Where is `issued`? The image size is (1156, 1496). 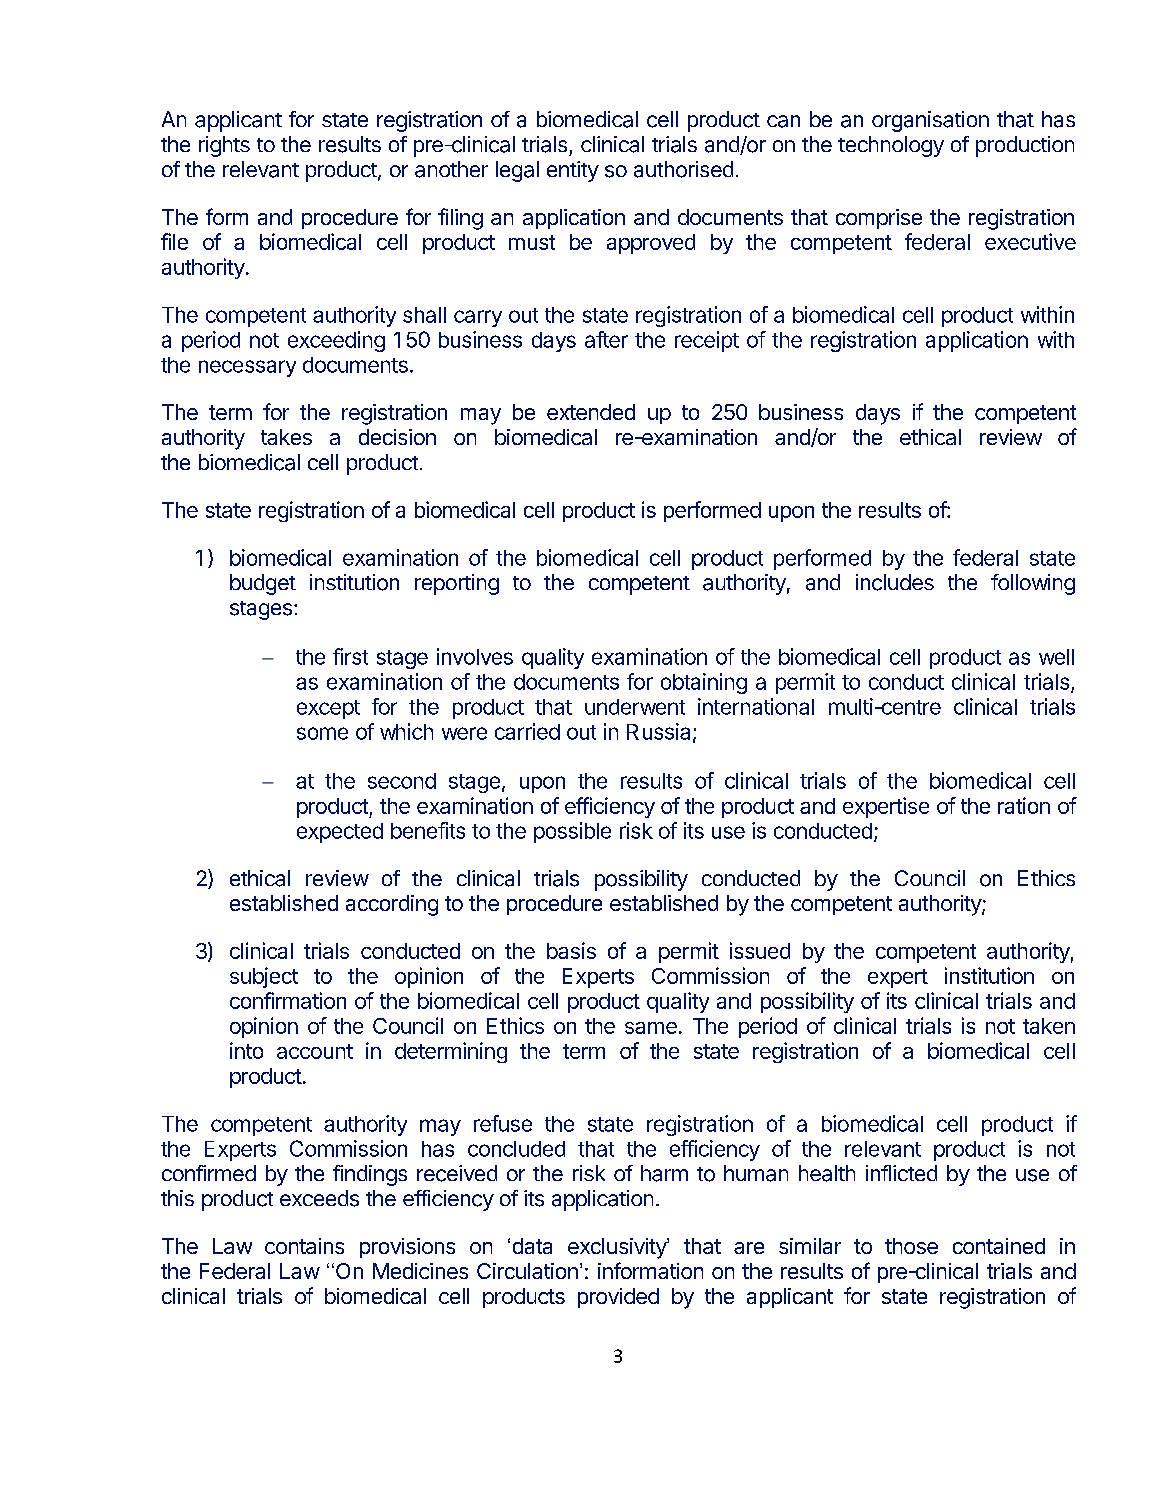
issued is located at coordinates (760, 950).
